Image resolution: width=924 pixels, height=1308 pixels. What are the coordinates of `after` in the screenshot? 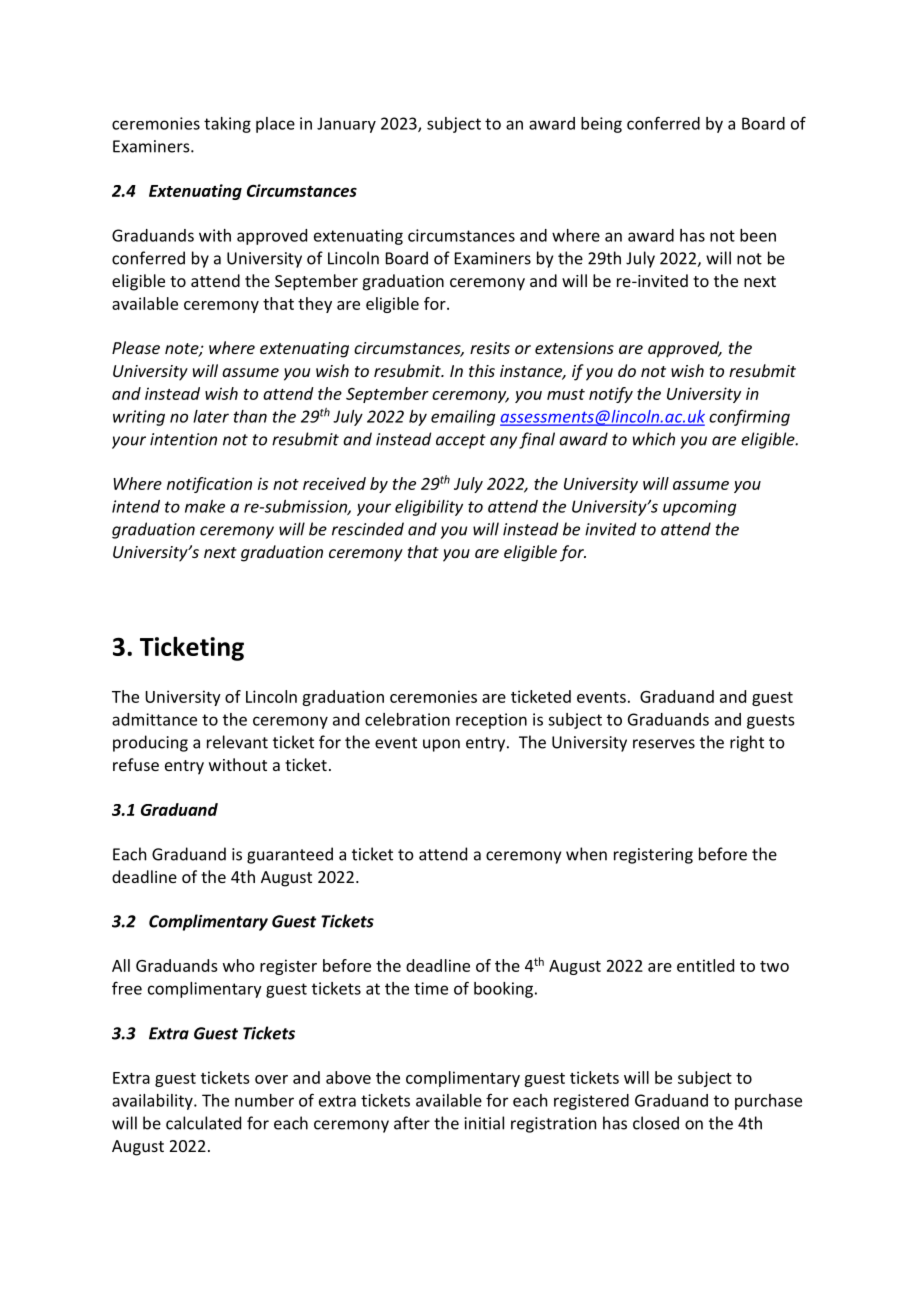 It's located at (412, 1123).
